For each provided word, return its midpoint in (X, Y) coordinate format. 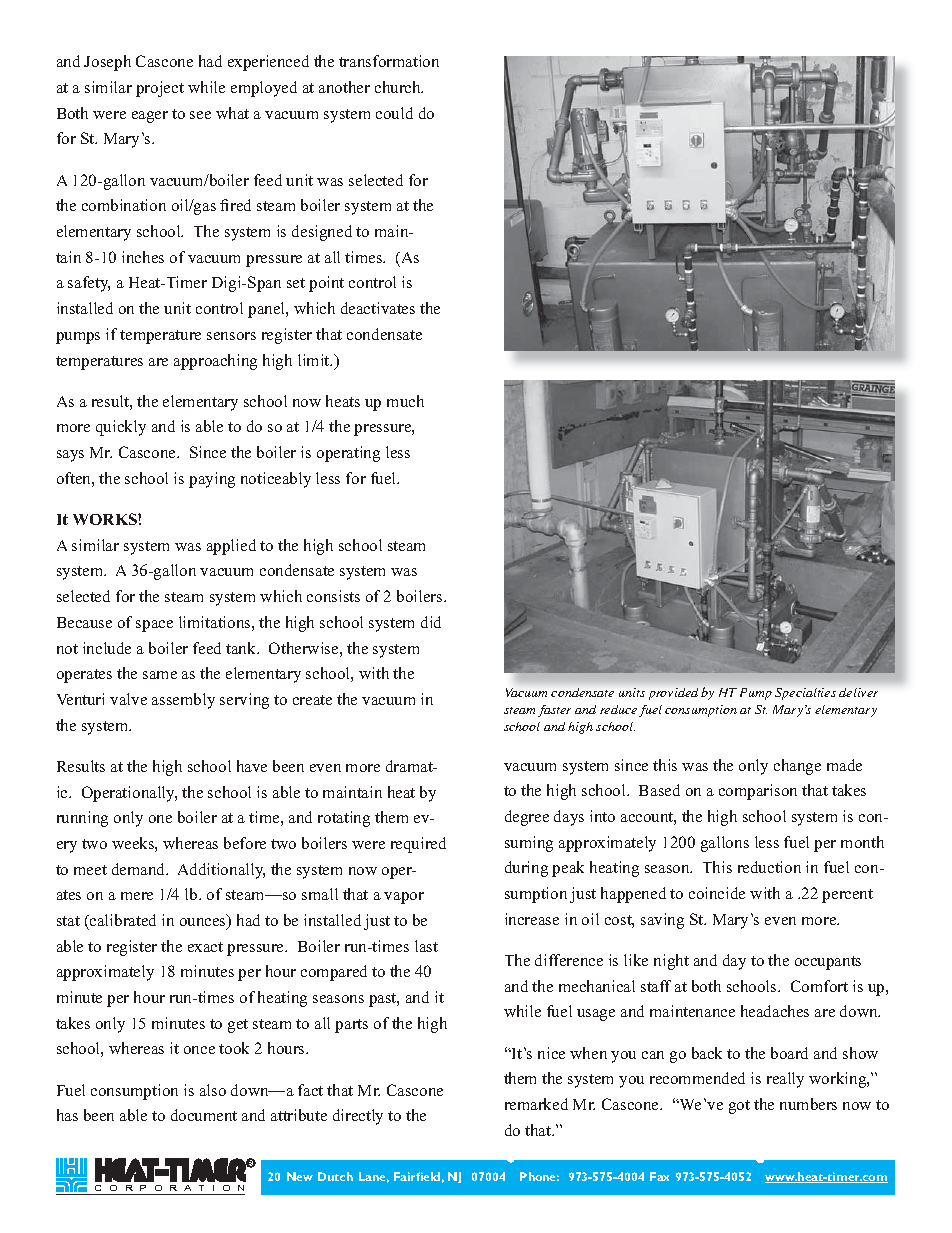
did (431, 622)
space (154, 626)
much (405, 401)
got (739, 1107)
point (326, 284)
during (526, 869)
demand (140, 869)
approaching (215, 362)
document (204, 1115)
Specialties (805, 694)
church (399, 87)
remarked (536, 1104)
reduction (769, 867)
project (160, 89)
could (394, 113)
